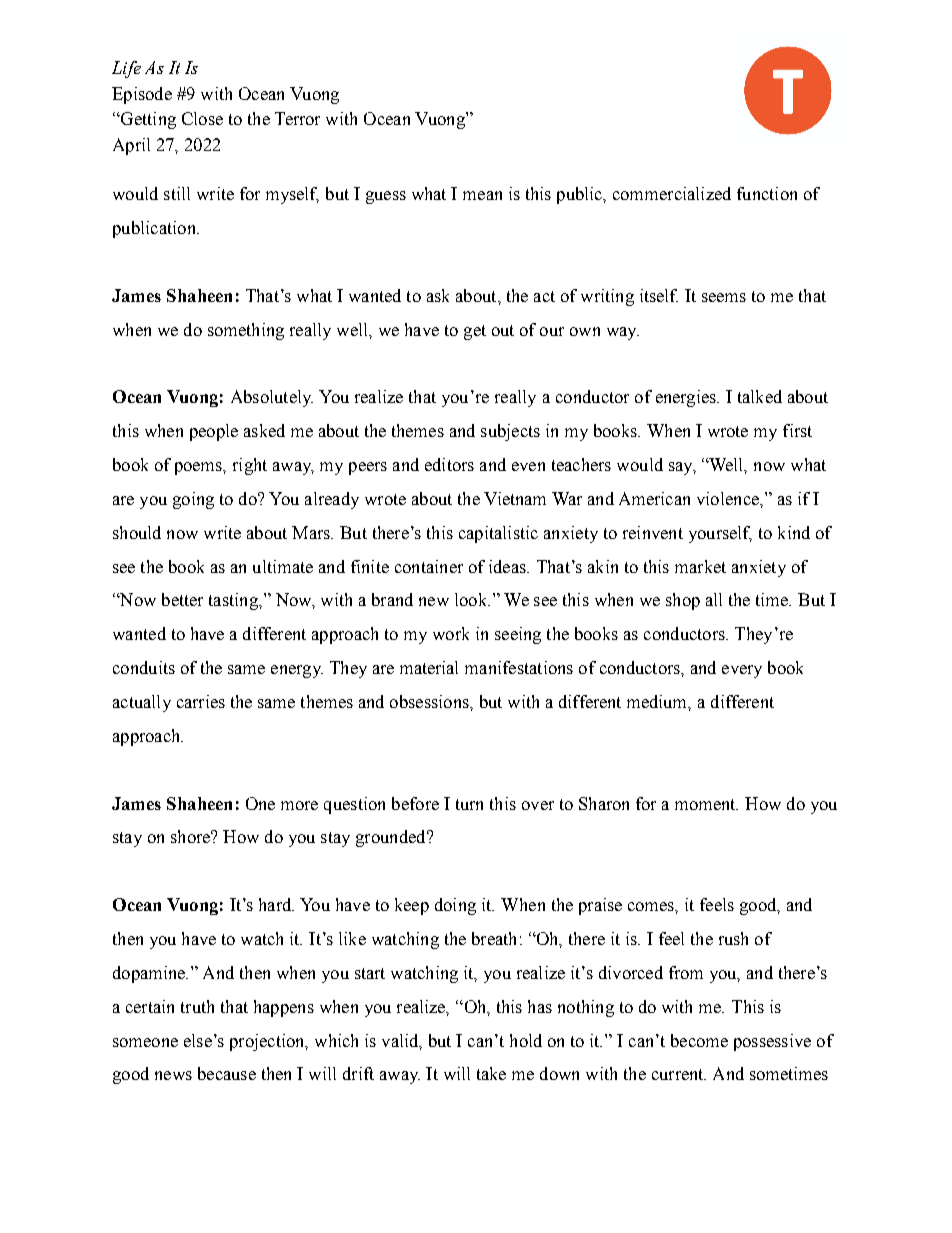 This image has height=1233, width=952. I want to click on become, so click(699, 1040).
